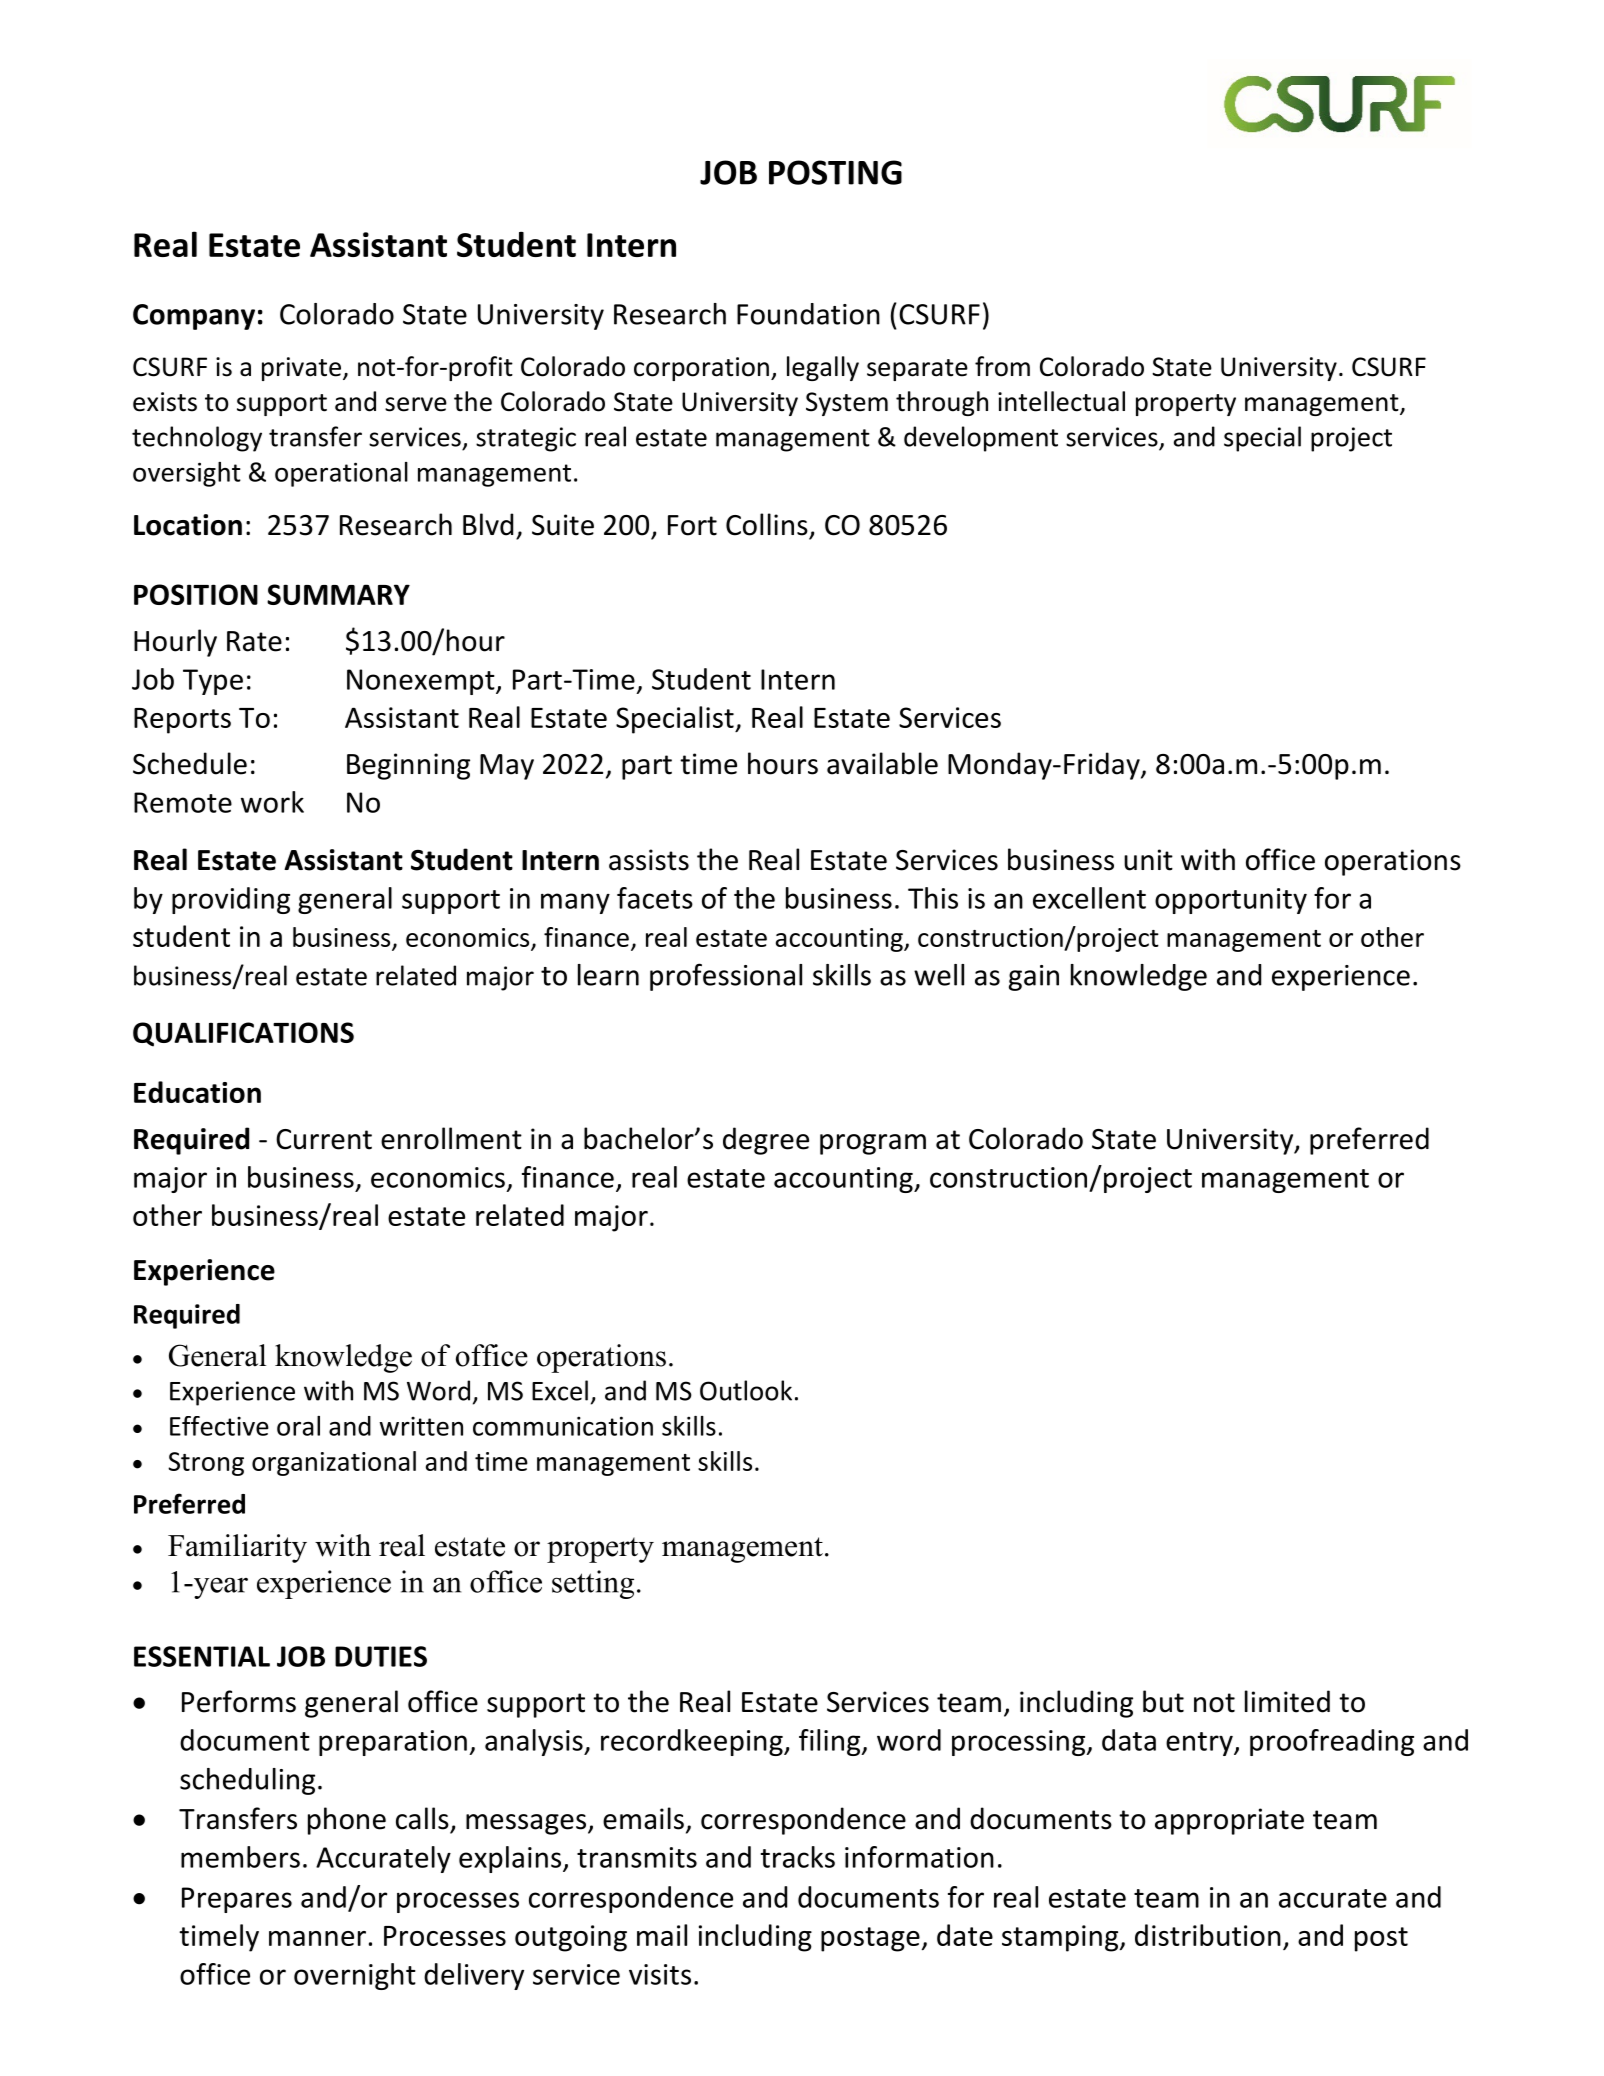 Image resolution: width=1604 pixels, height=2076 pixels. Describe the element at coordinates (798, 1857) in the document. I see `tracks` at that location.
